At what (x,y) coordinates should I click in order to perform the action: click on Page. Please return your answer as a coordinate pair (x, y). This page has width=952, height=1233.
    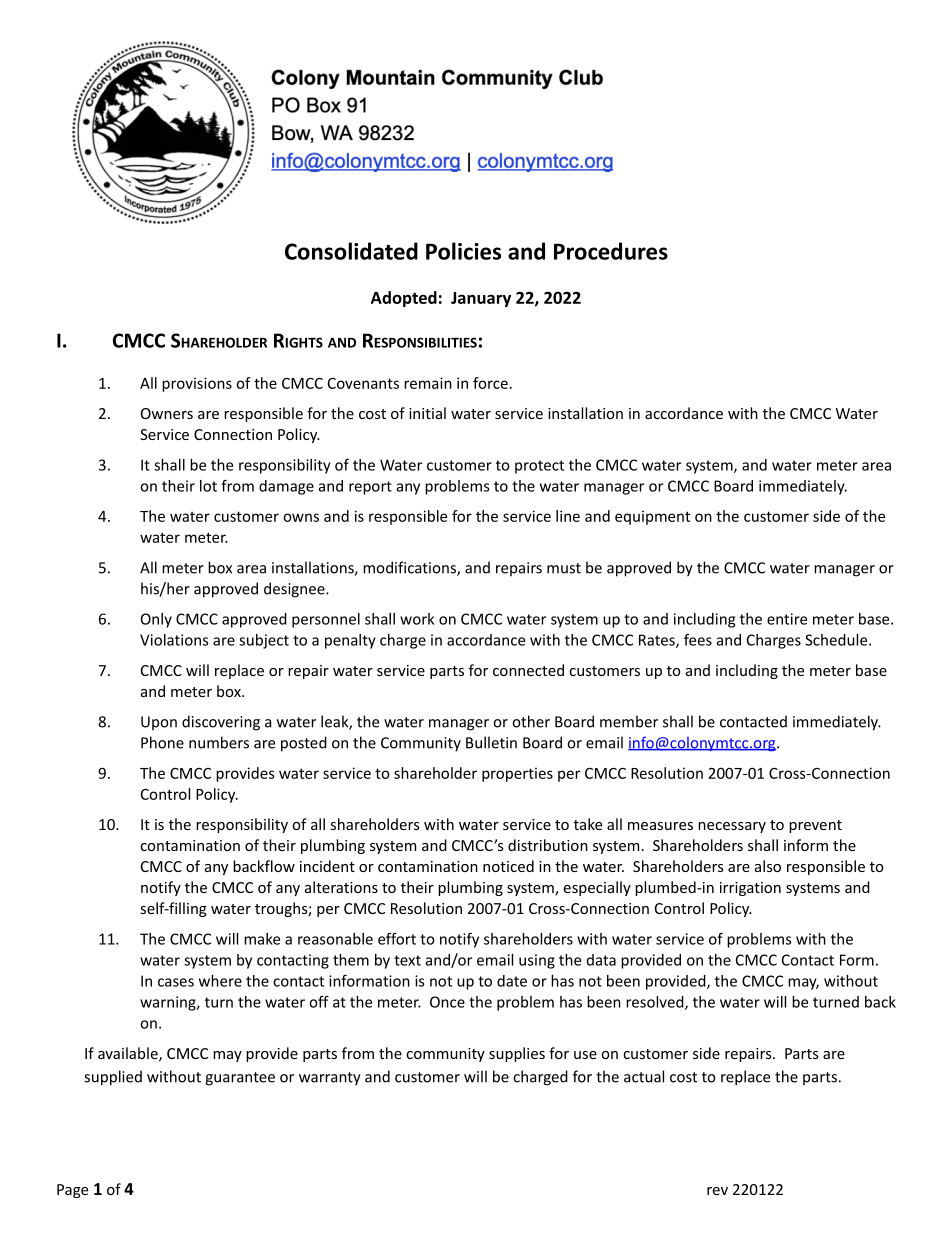
    Looking at the image, I should click on (72, 1191).
